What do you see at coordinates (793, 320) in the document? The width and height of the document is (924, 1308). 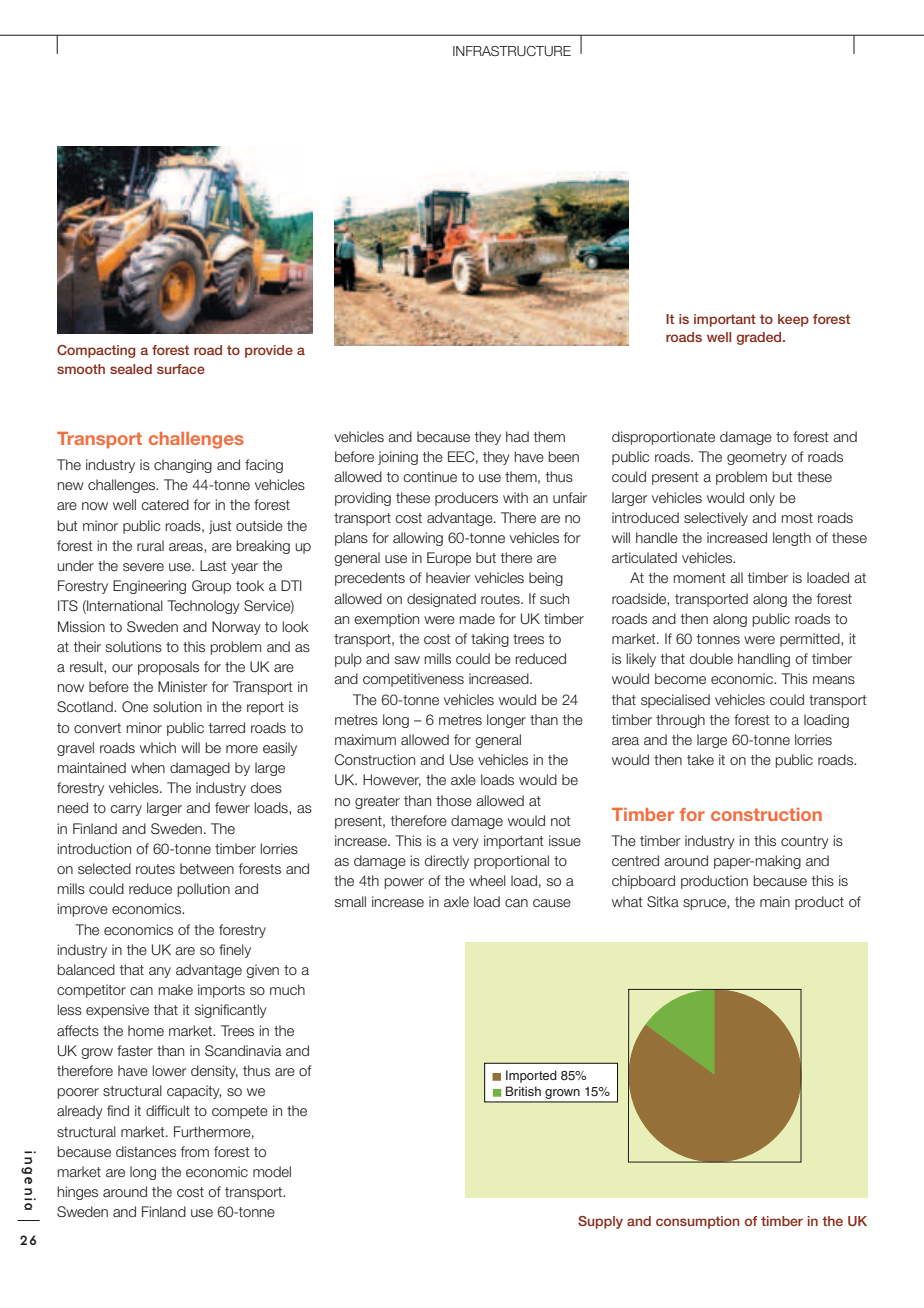 I see `keep` at bounding box center [793, 320].
